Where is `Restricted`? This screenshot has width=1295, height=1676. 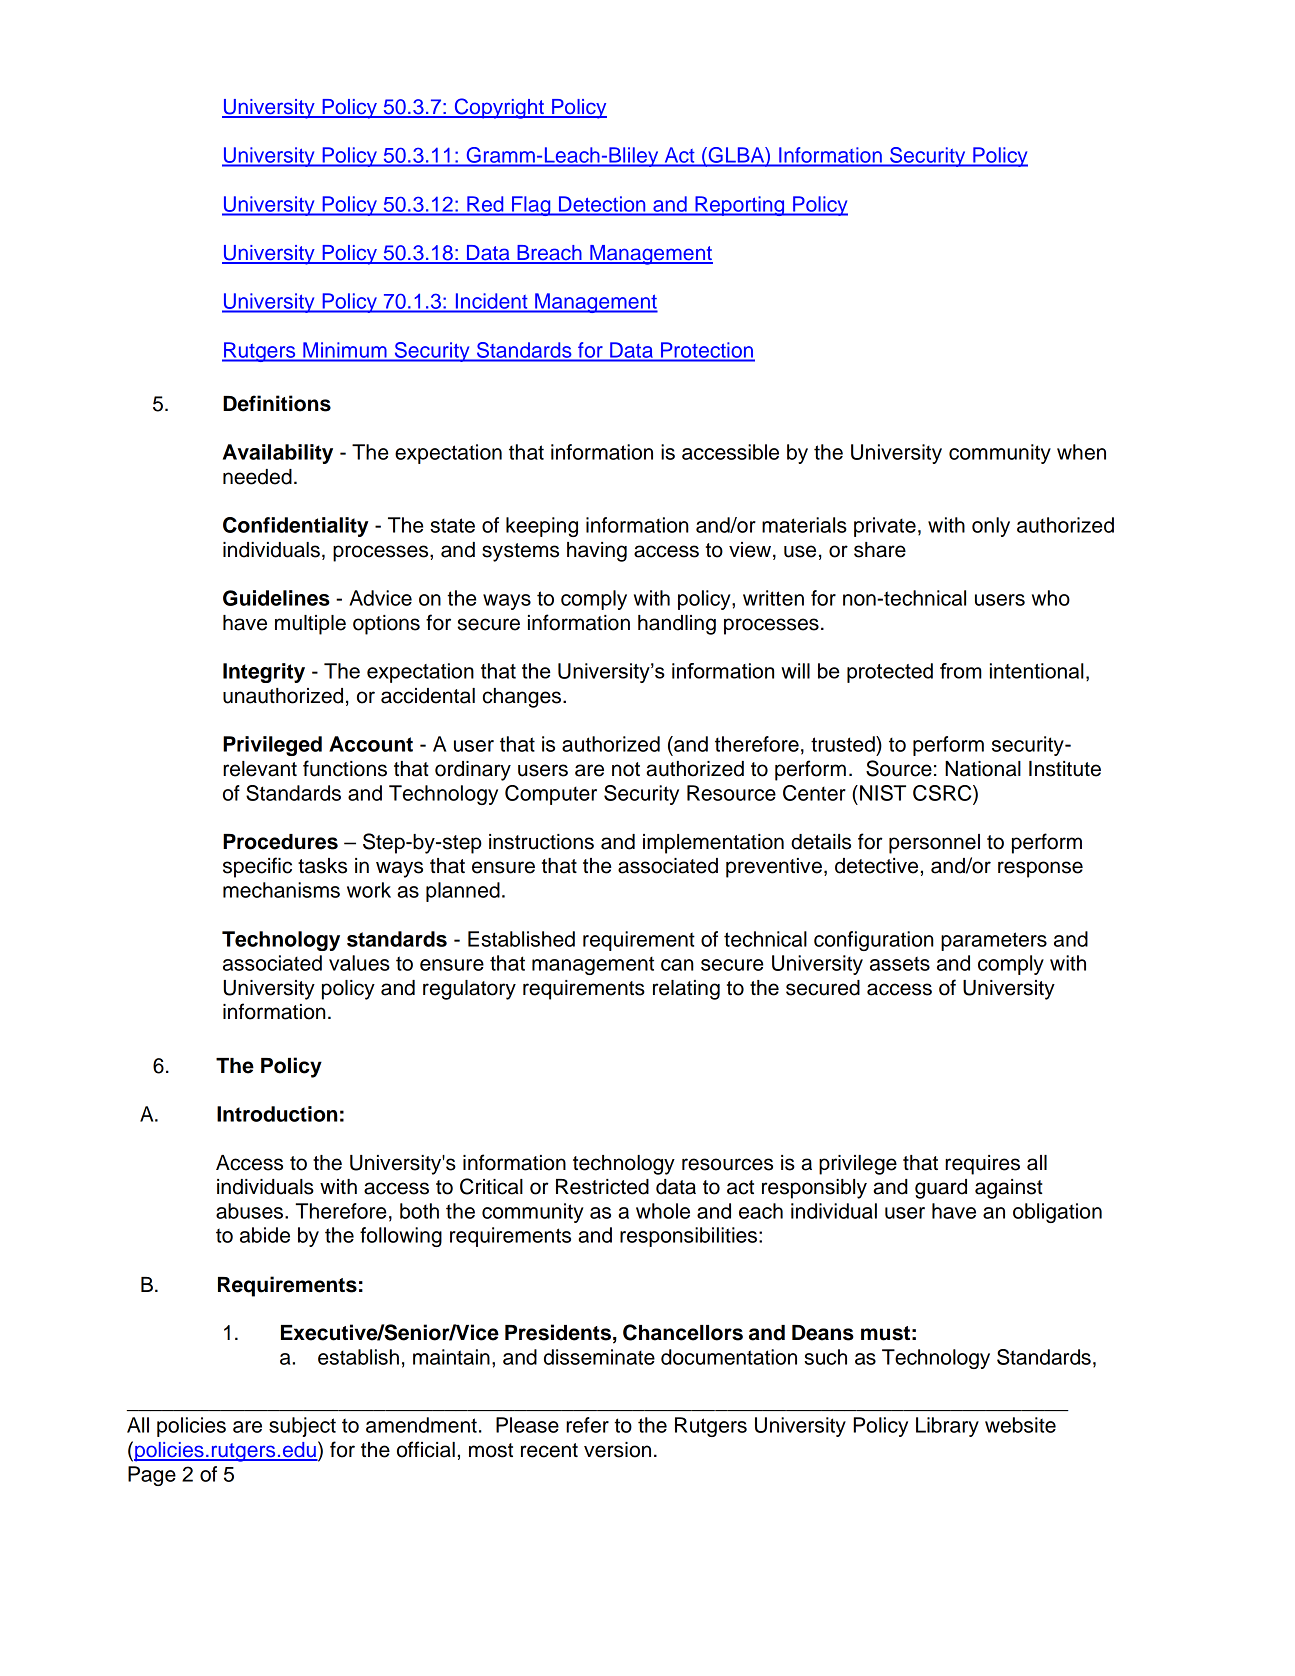
Restricted is located at coordinates (602, 1187).
